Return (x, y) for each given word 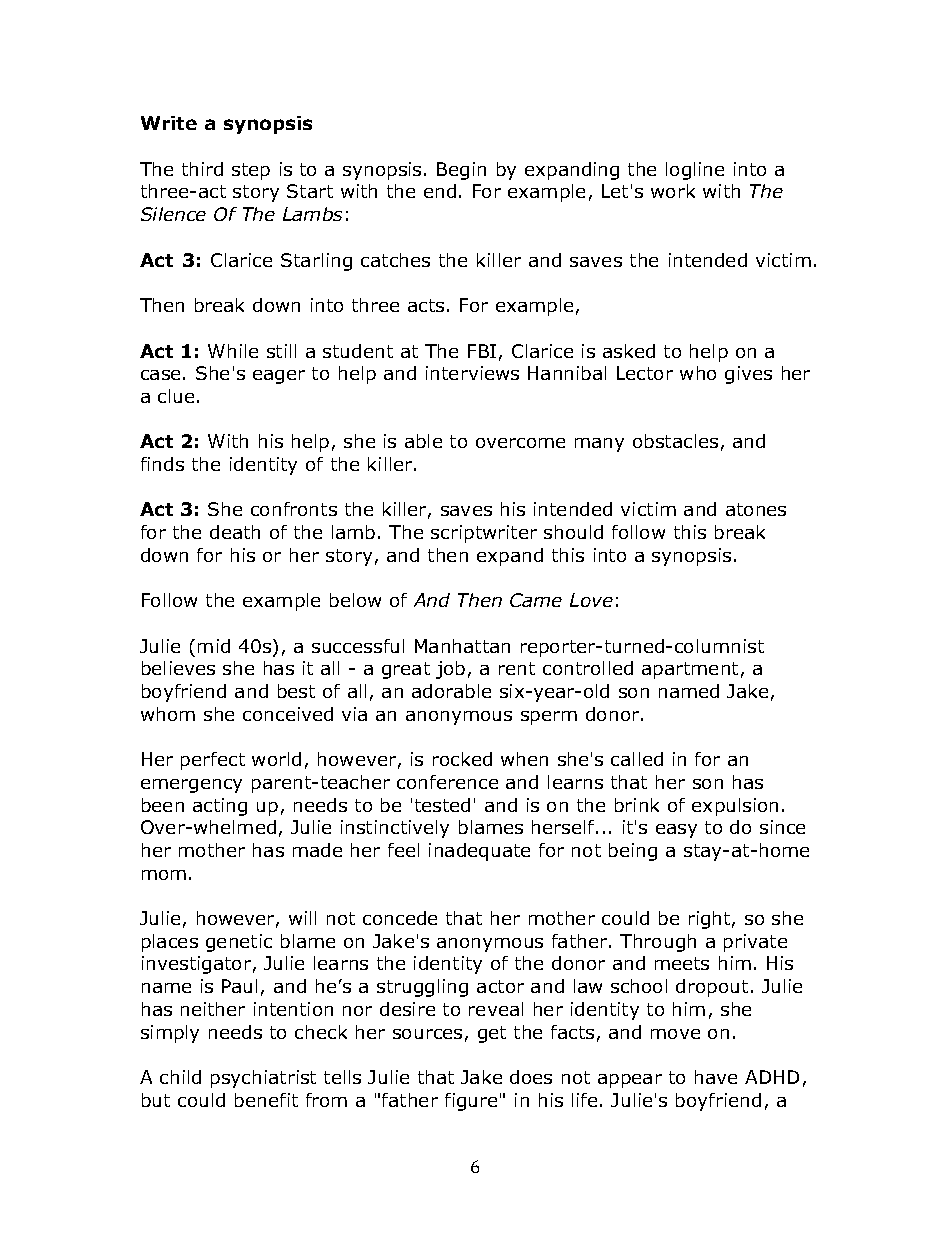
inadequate (479, 852)
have (716, 1077)
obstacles (675, 441)
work (673, 191)
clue (176, 396)
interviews (472, 373)
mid (214, 646)
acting (220, 807)
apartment (690, 670)
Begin (461, 171)
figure (471, 1102)
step (251, 171)
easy (676, 831)
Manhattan (462, 646)
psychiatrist (263, 1079)
